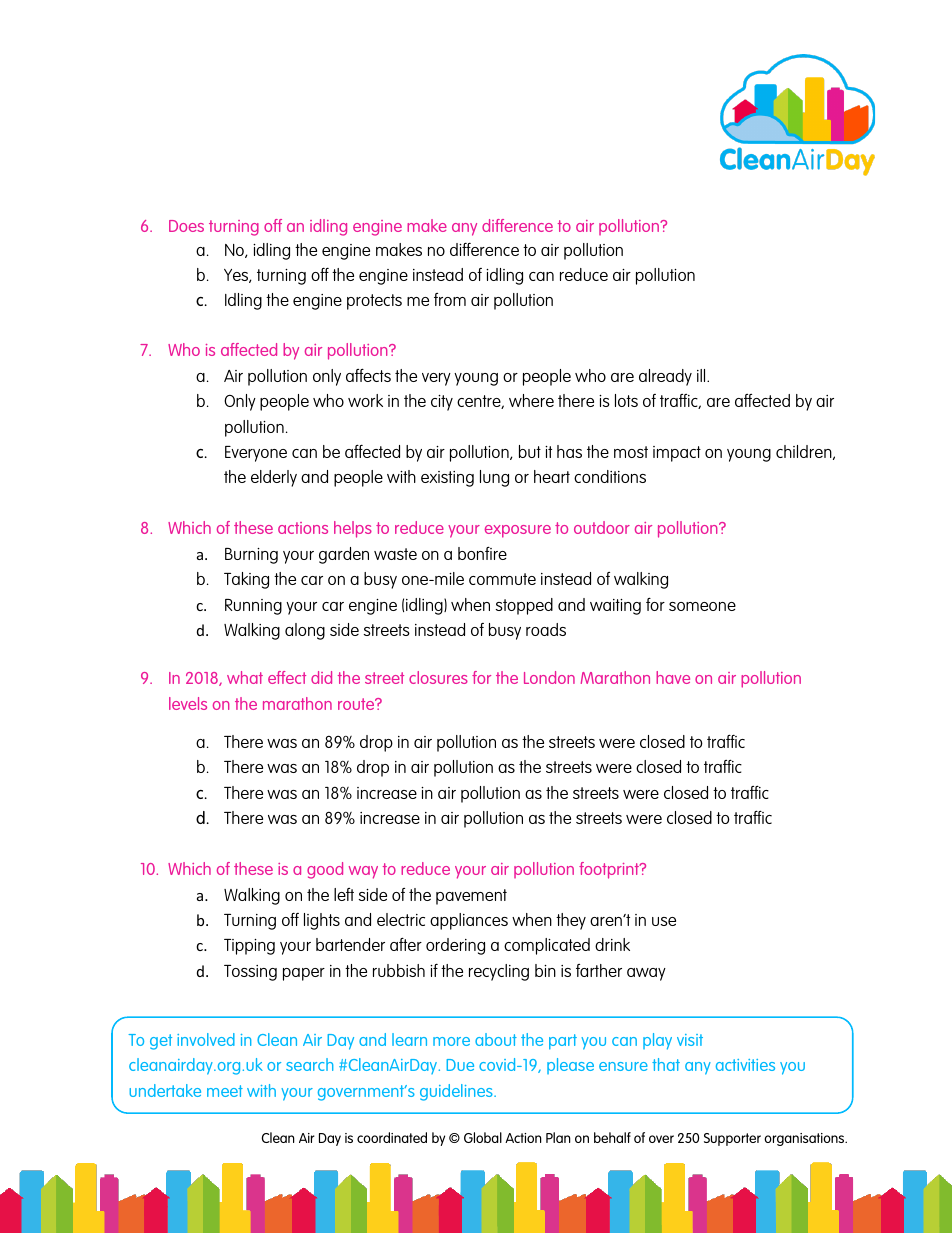 The height and width of the screenshot is (1233, 952). I want to click on from, so click(450, 299).
